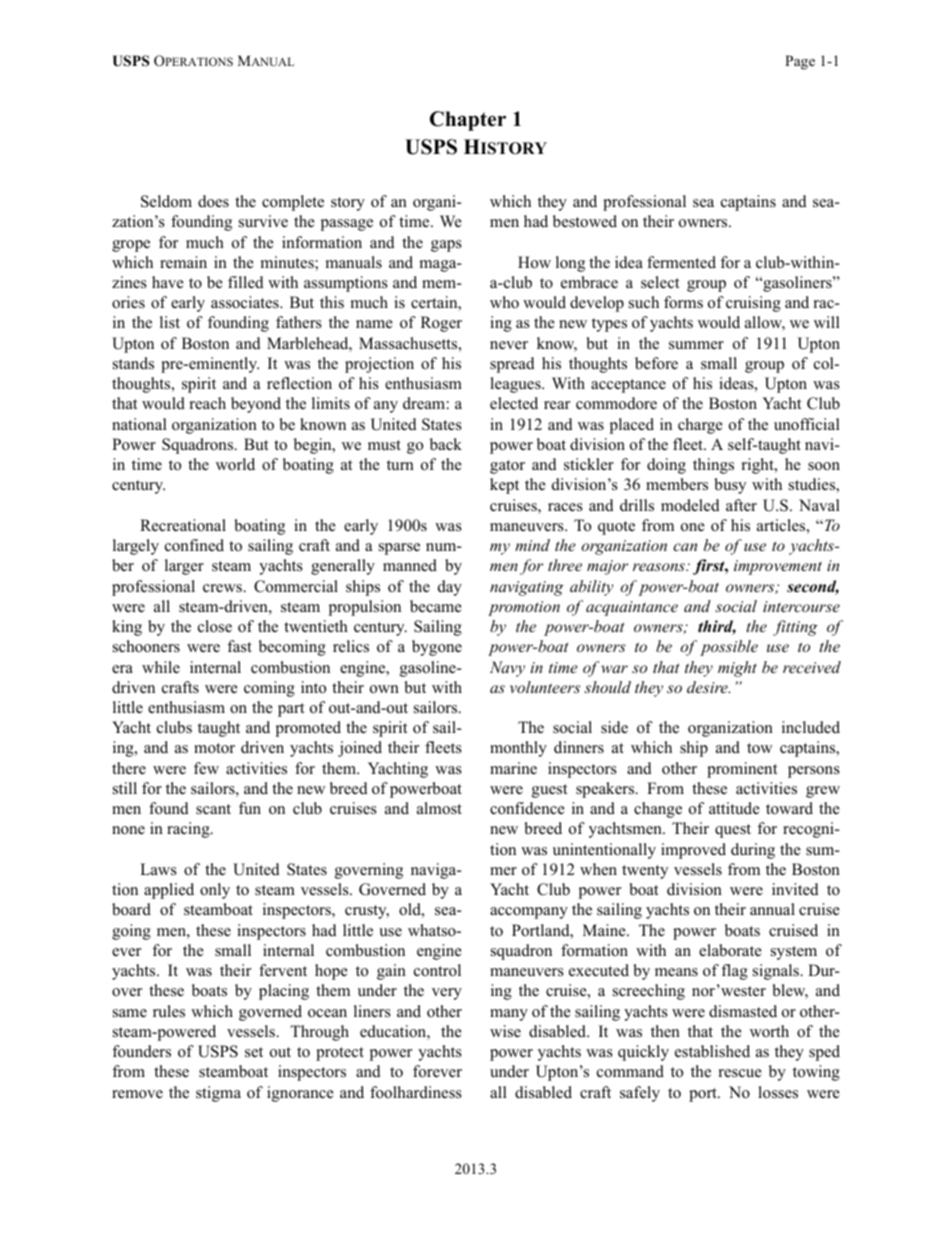 The image size is (952, 1233). I want to click on stigma, so click(218, 1094).
